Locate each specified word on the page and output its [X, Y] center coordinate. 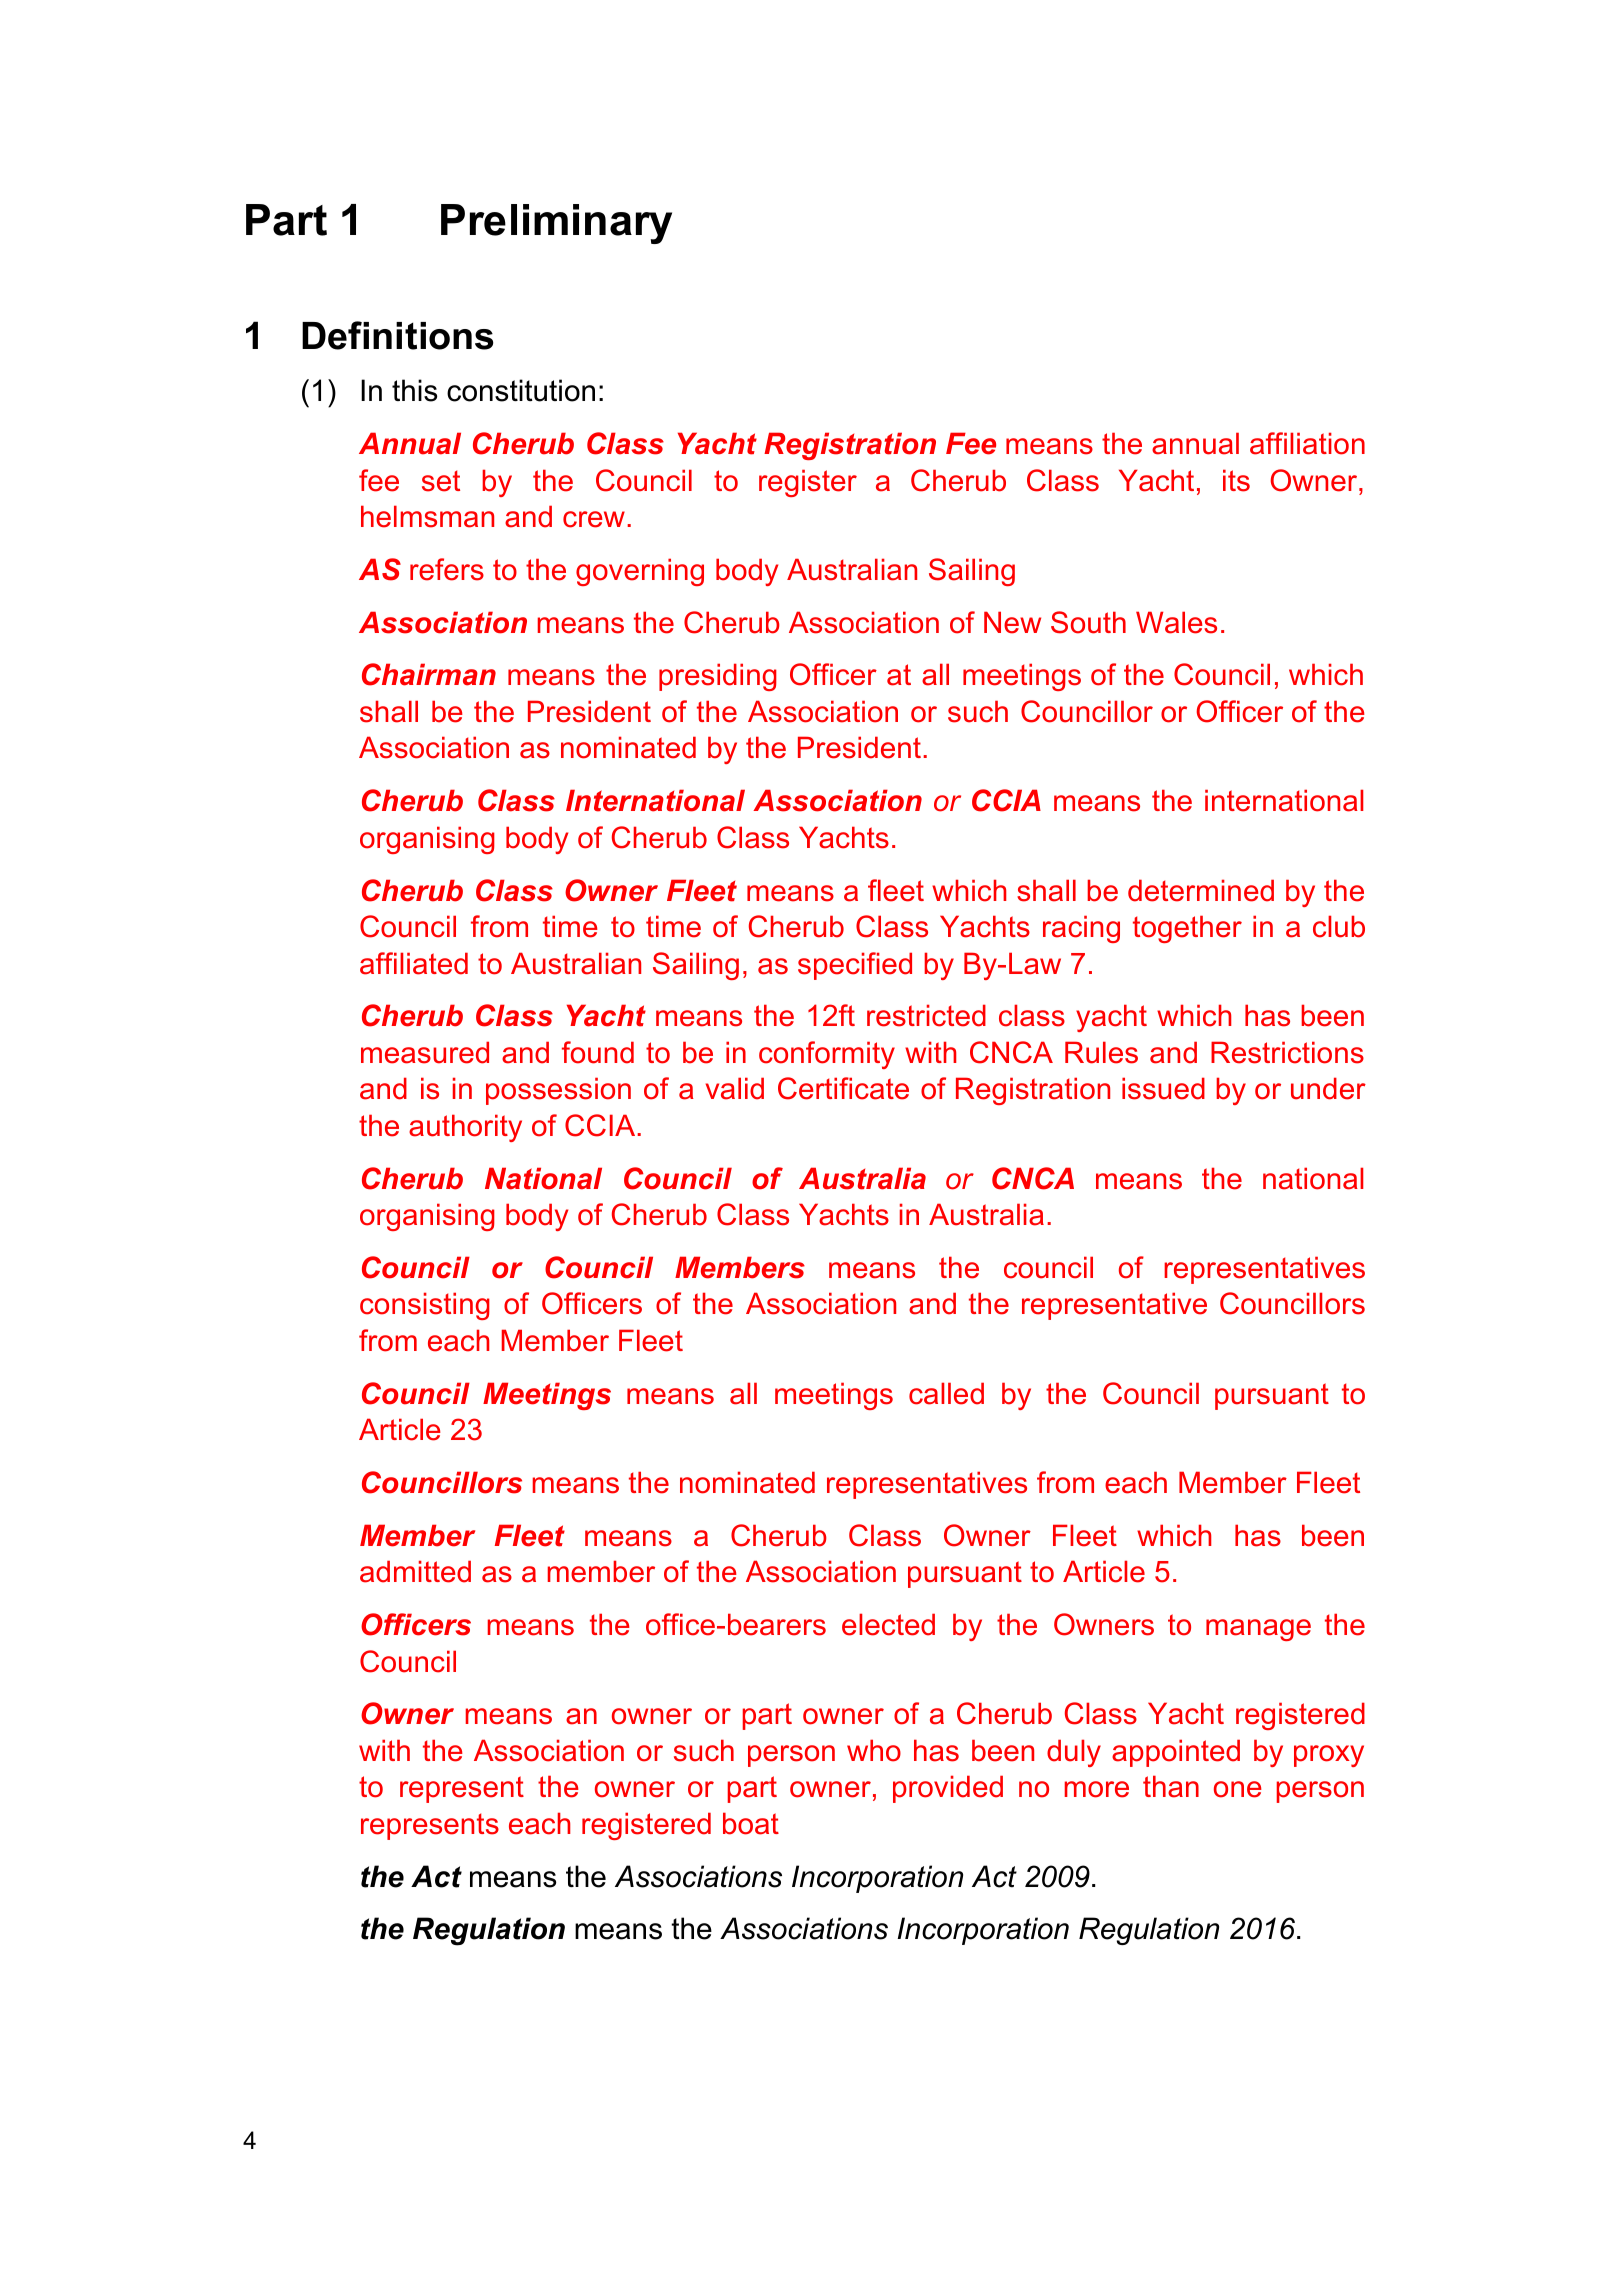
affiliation [1307, 443]
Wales [1176, 622]
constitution [521, 390]
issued [1163, 1088]
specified [855, 966]
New [1012, 622]
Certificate [843, 1088]
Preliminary [556, 224]
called [946, 1393]
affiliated [414, 963]
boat [751, 1823]
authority [465, 1128]
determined [1201, 890]
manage [1258, 1630]
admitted [415, 1571]
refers [447, 569]
